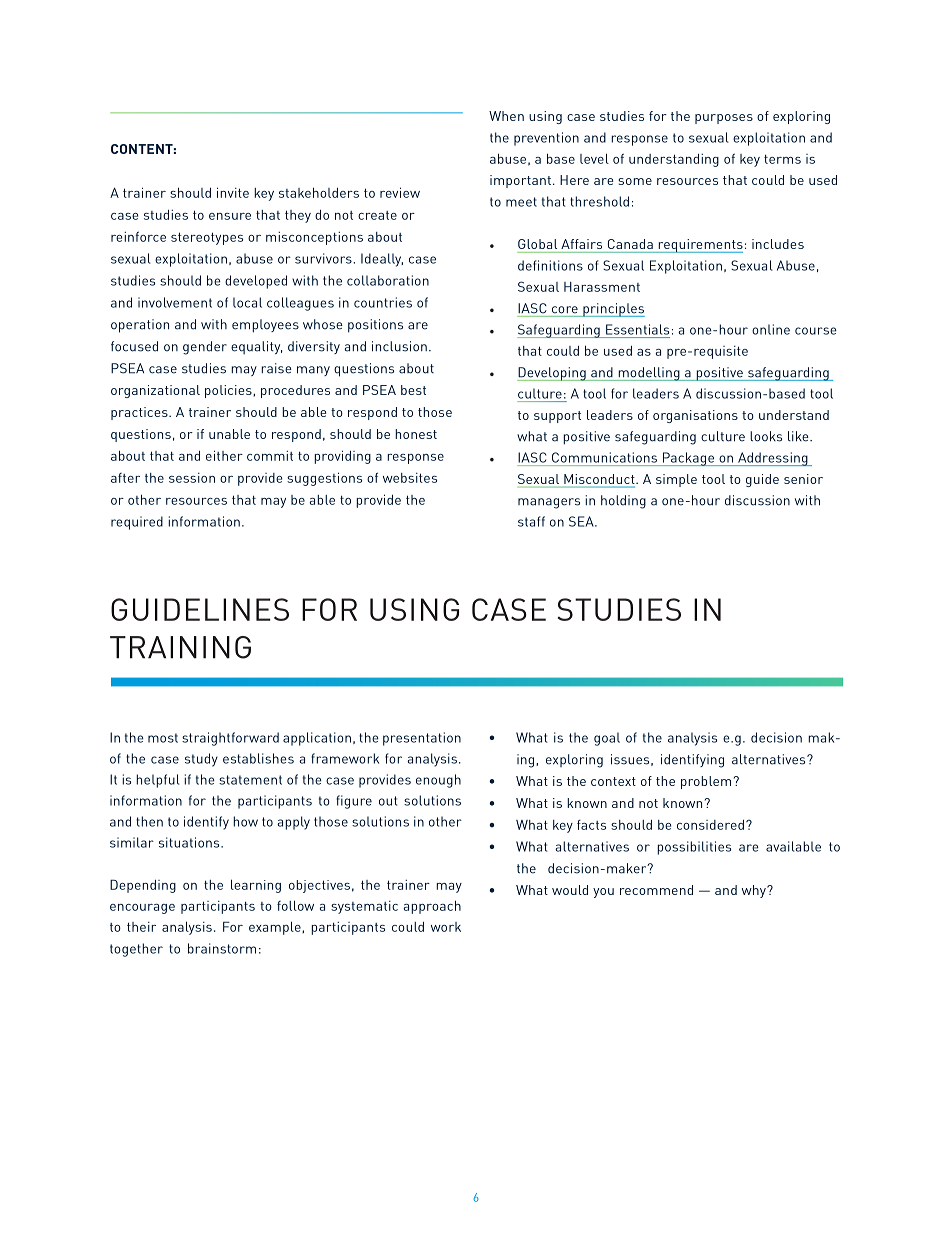 The width and height of the page is (952, 1233). Describe the element at coordinates (676, 480) in the page. I see `simple` at that location.
